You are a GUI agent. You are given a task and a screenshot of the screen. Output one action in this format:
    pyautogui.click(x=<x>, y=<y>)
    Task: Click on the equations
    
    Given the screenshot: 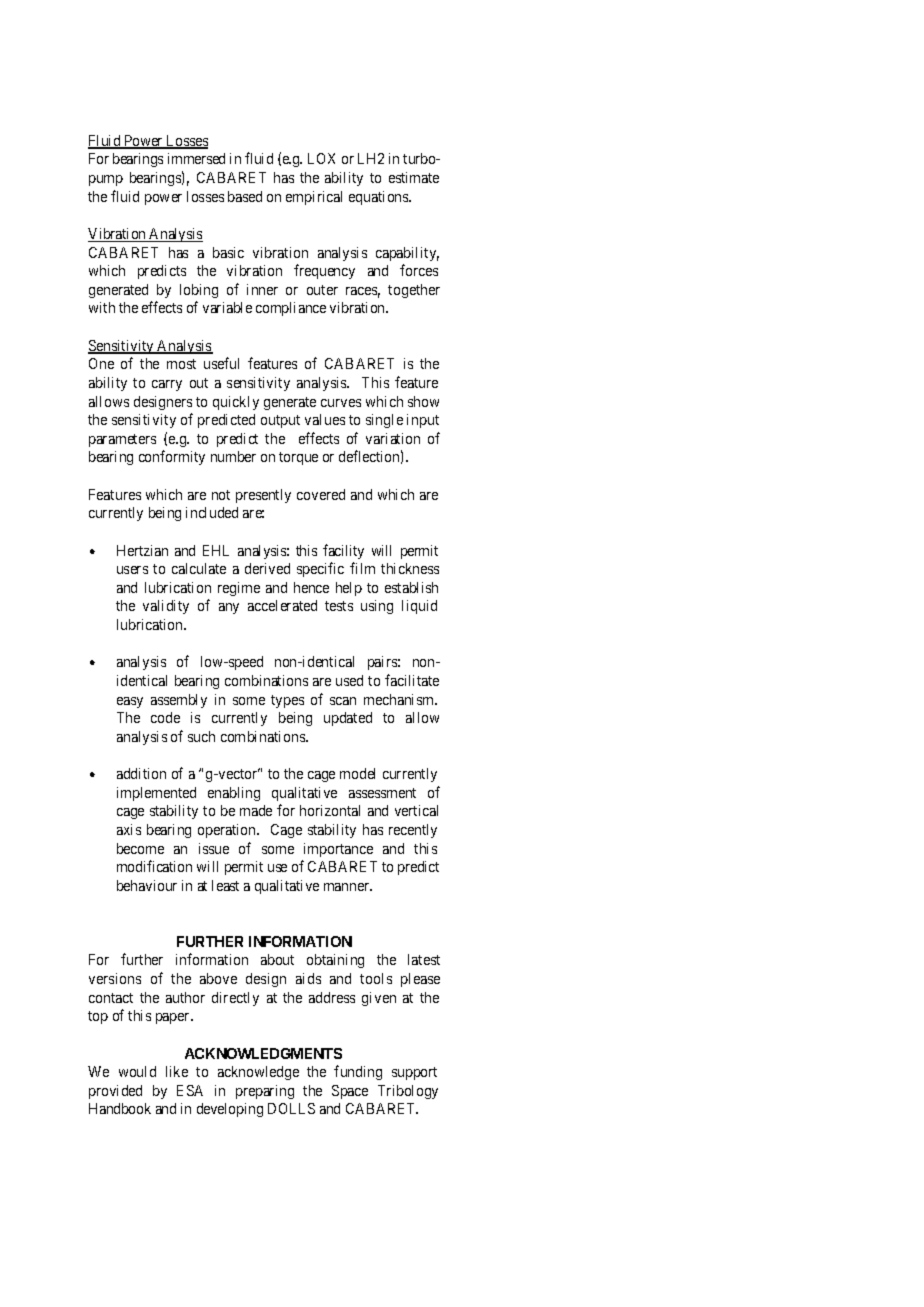 What is the action you would take?
    pyautogui.click(x=379, y=198)
